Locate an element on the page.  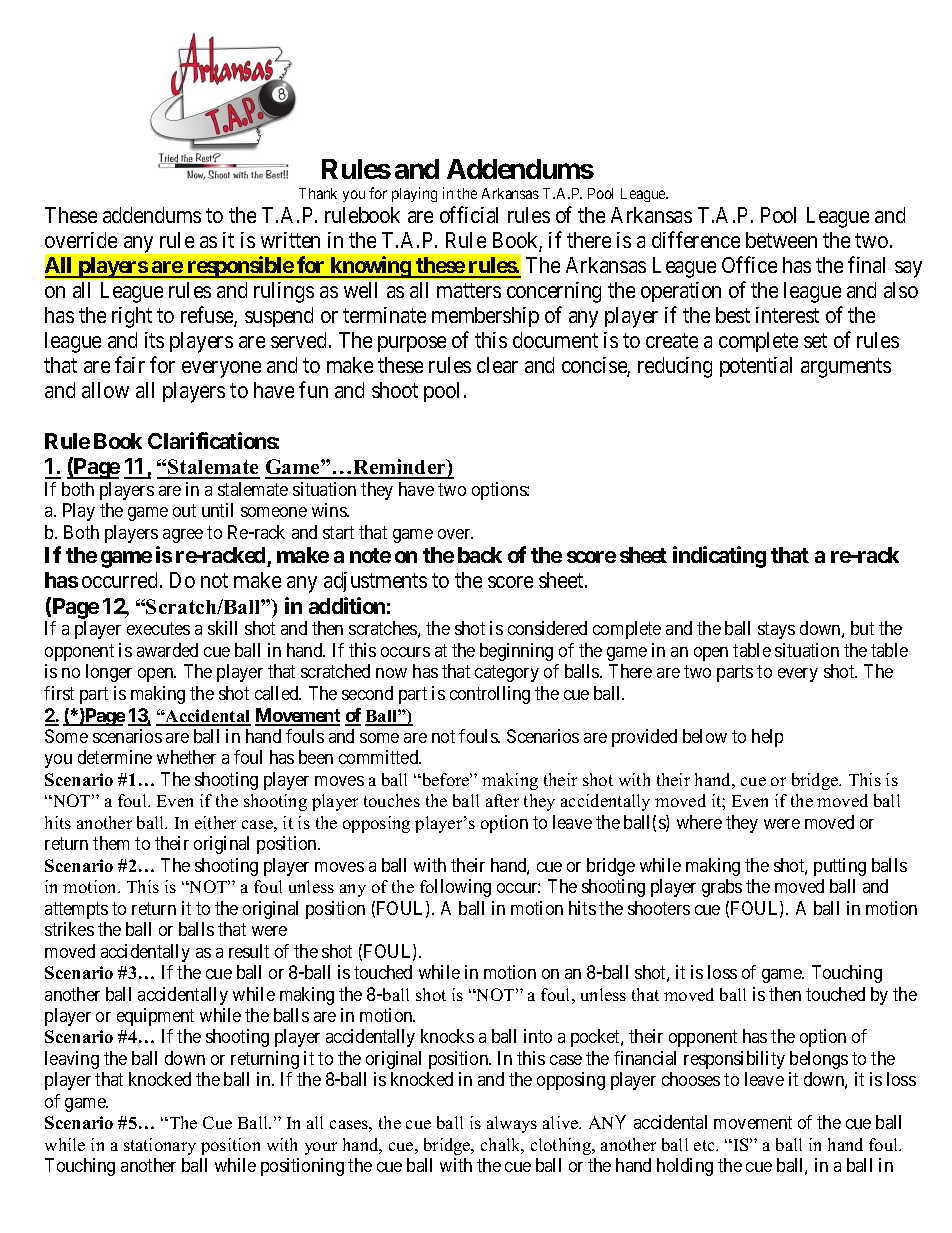
stationary is located at coordinates (160, 1146).
